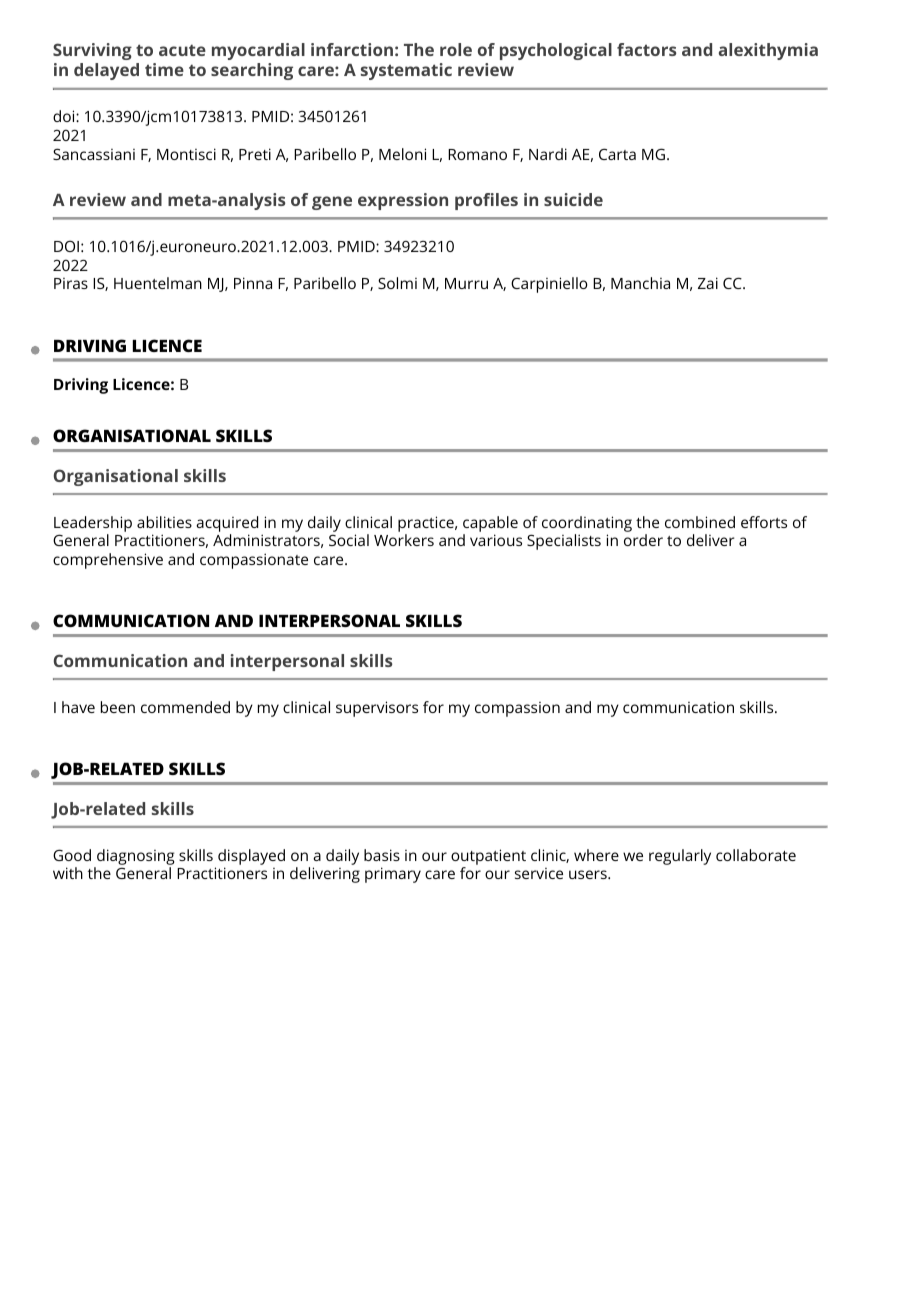  What do you see at coordinates (700, 522) in the image?
I see `combined` at bounding box center [700, 522].
